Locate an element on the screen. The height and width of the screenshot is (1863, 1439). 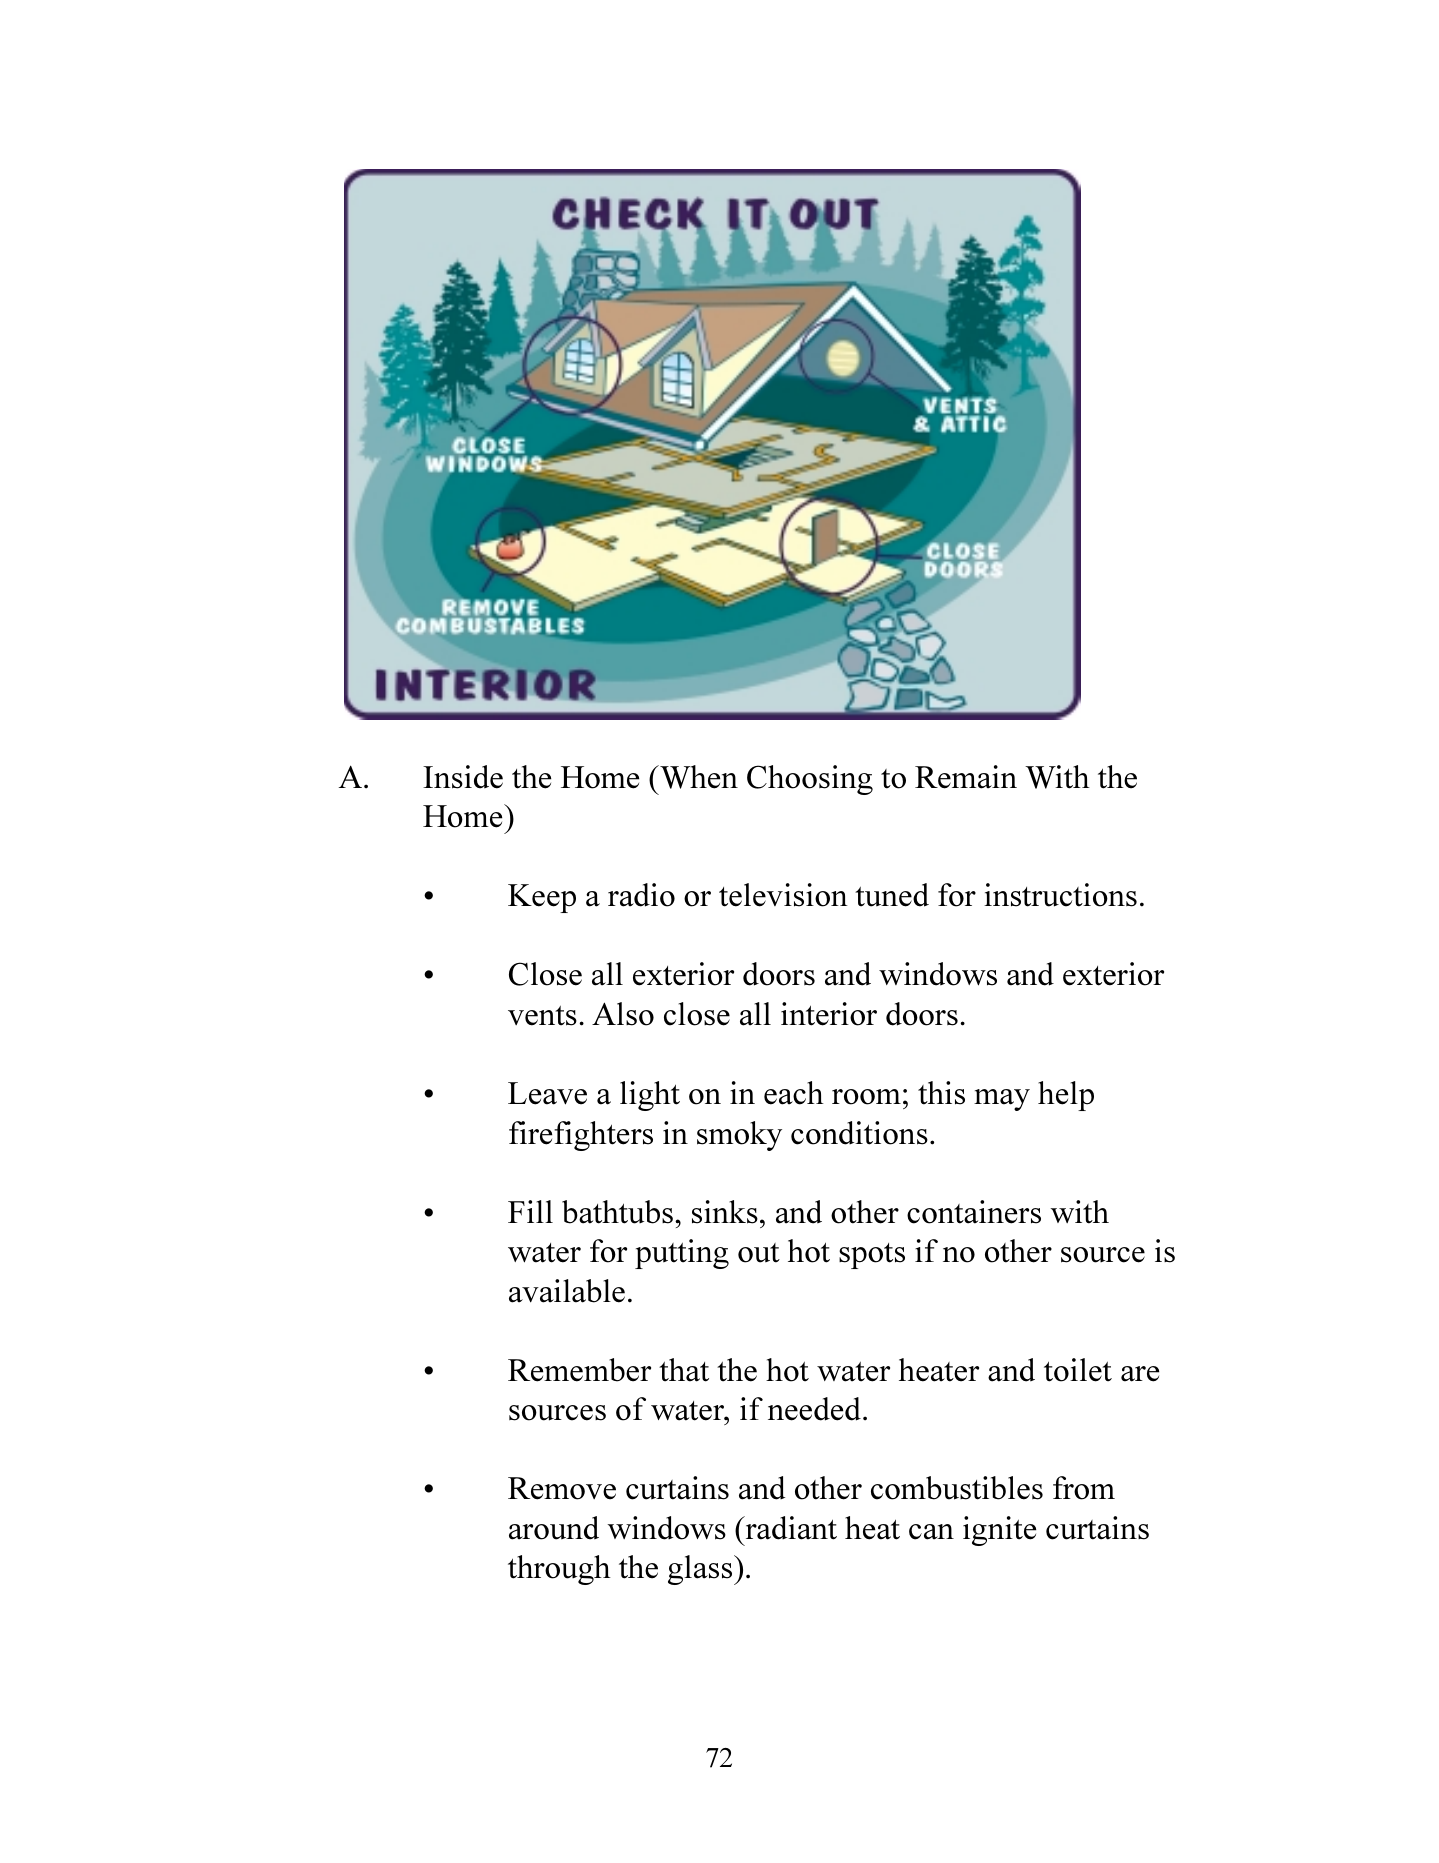
Remember is located at coordinates (579, 1370).
